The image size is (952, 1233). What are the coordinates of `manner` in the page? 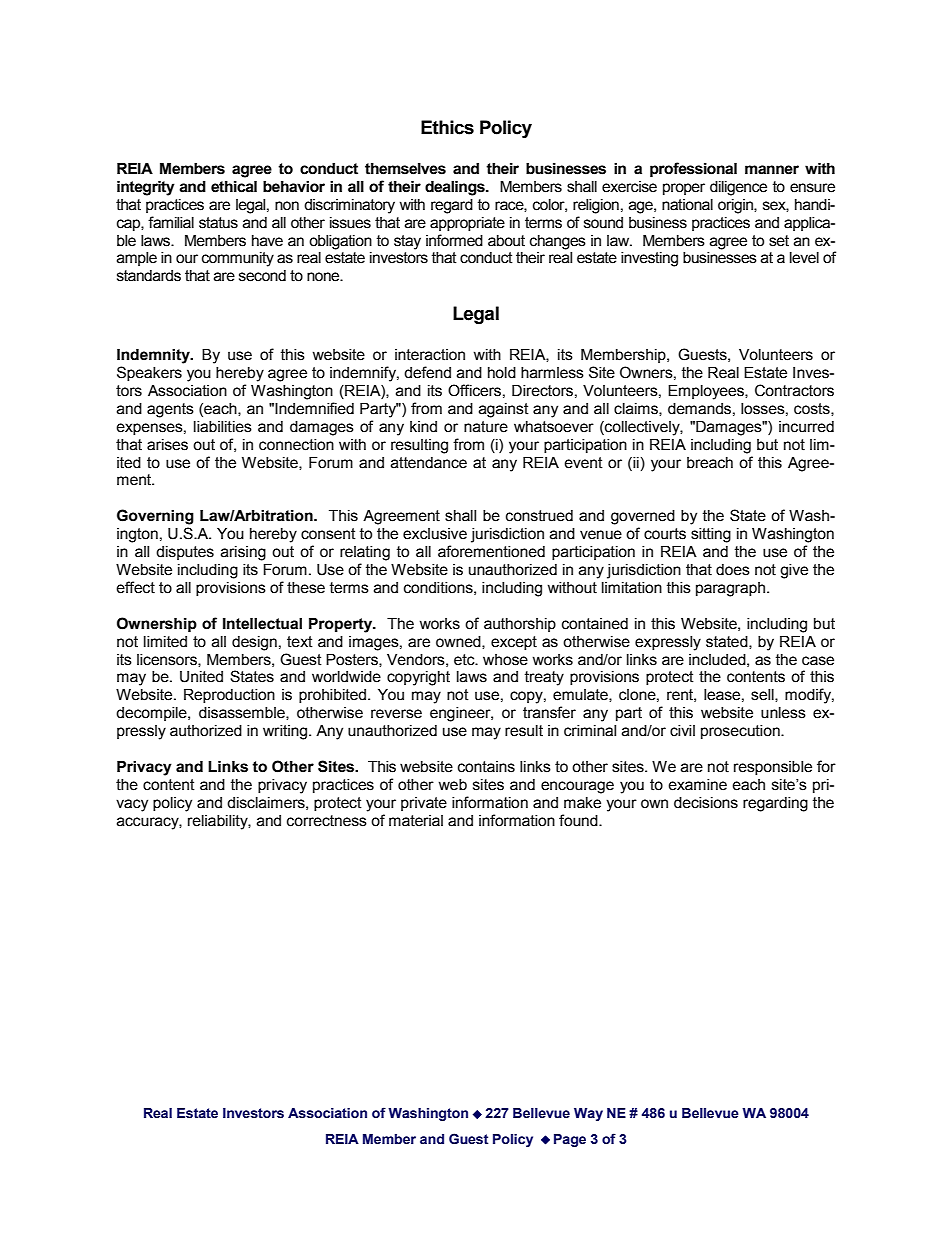 It's located at (772, 170).
